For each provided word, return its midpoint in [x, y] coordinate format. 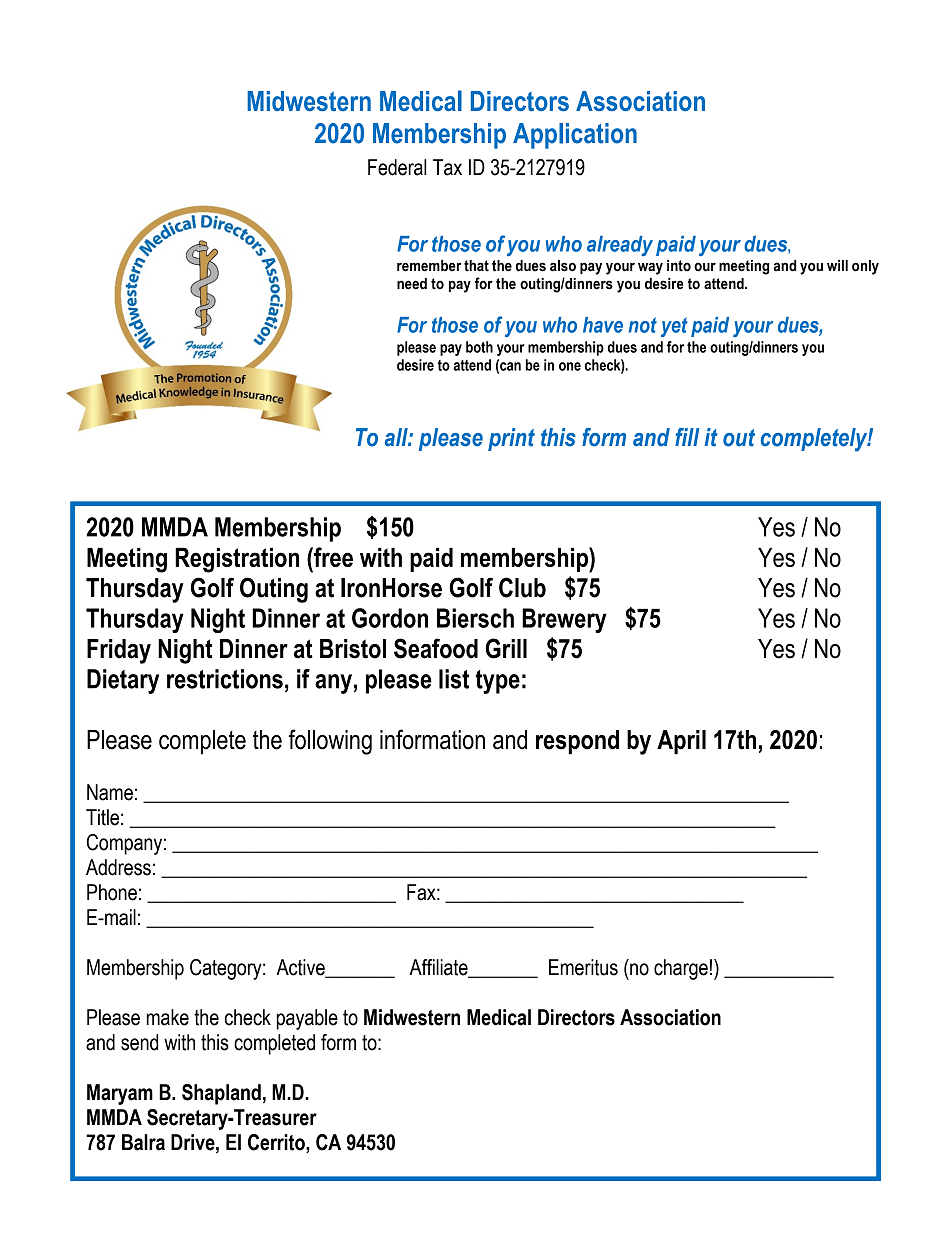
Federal [397, 167]
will [837, 265]
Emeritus [583, 967]
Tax [447, 167]
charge [681, 969]
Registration [237, 560]
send [139, 1042]
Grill [506, 648]
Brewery [564, 620]
